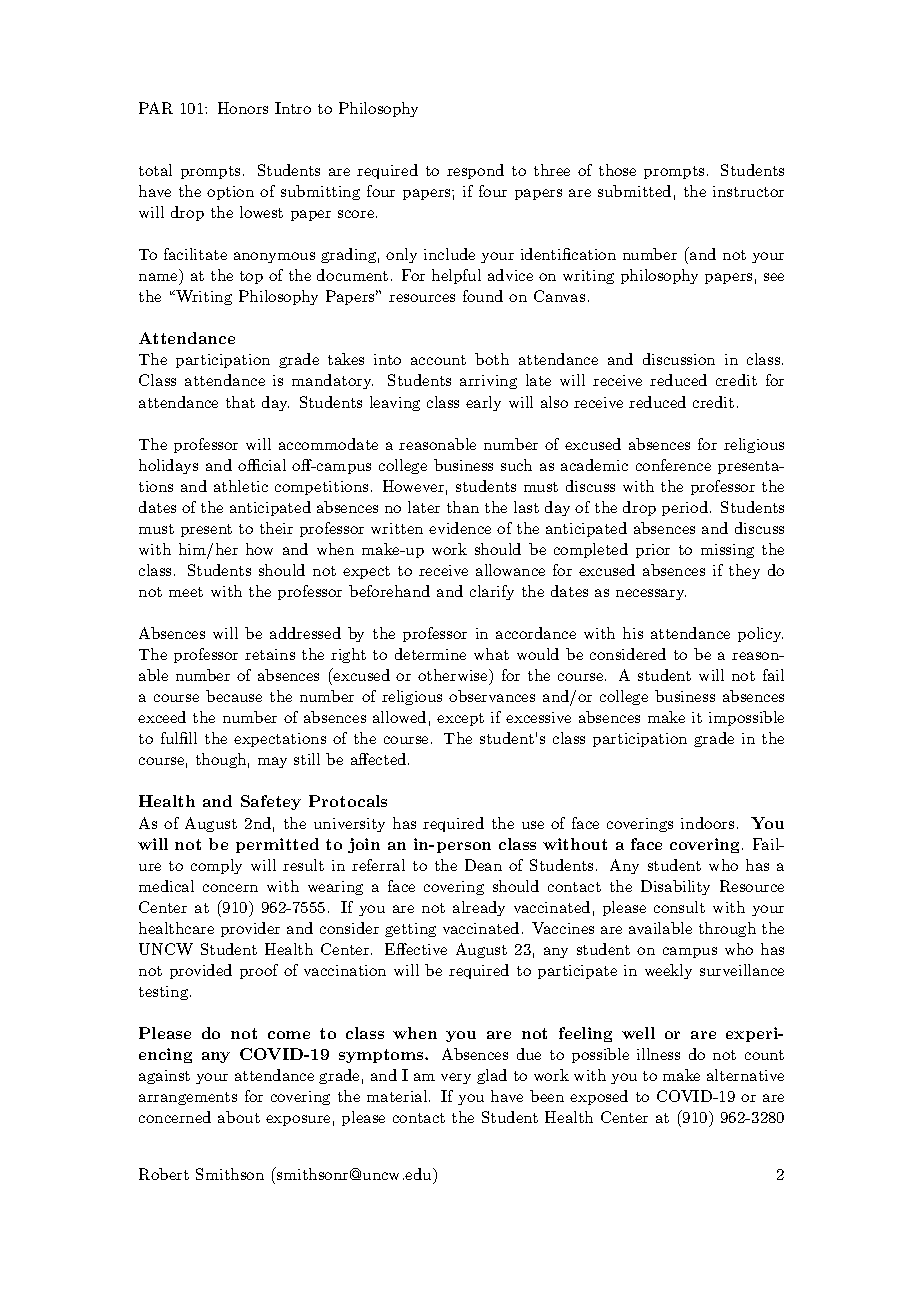  What do you see at coordinates (491, 654) in the screenshot?
I see `what` at bounding box center [491, 654].
